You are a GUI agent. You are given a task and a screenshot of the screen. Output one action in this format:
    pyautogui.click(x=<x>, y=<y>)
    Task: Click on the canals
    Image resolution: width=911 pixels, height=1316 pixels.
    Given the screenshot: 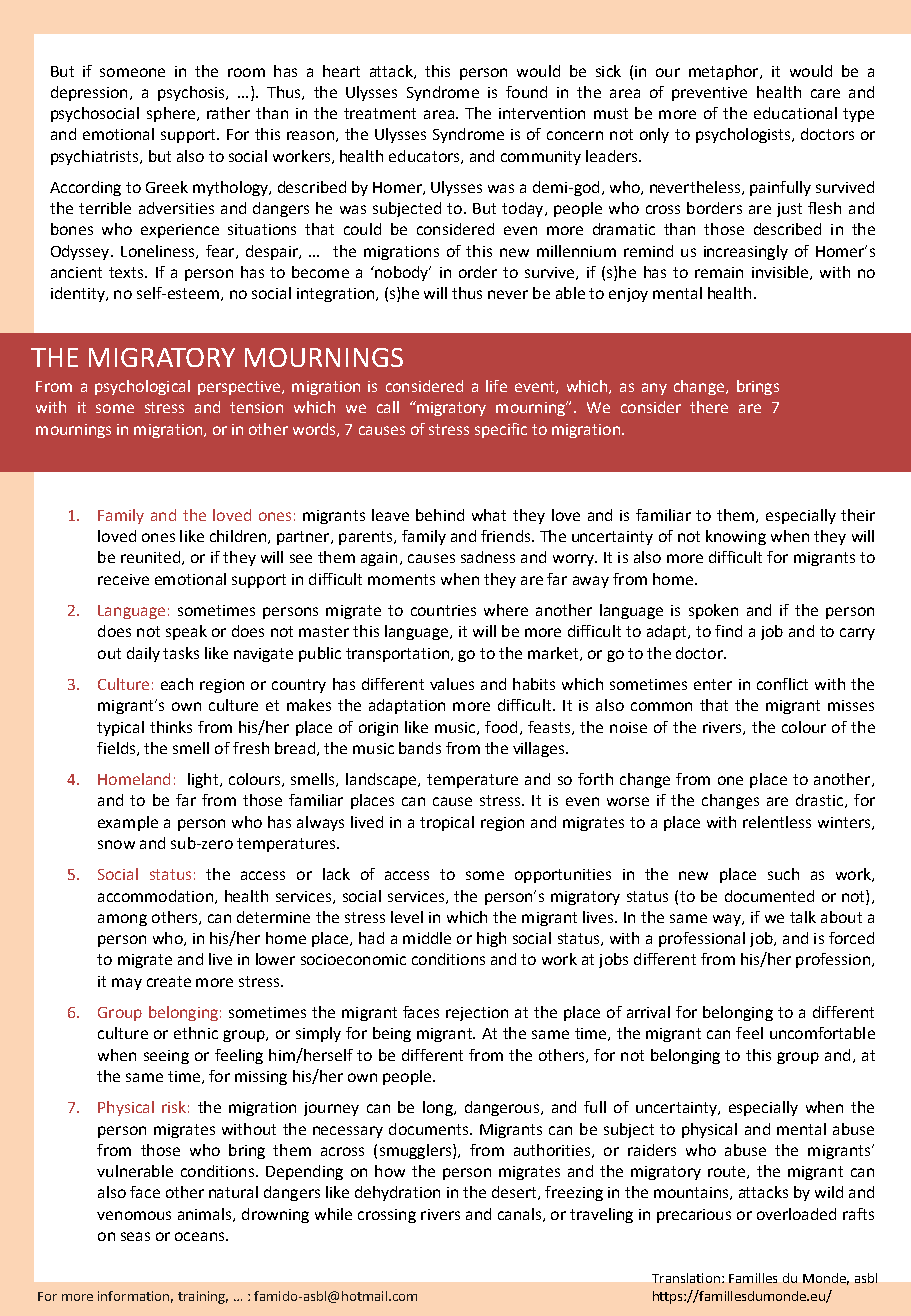 What is the action you would take?
    pyautogui.click(x=519, y=1214)
